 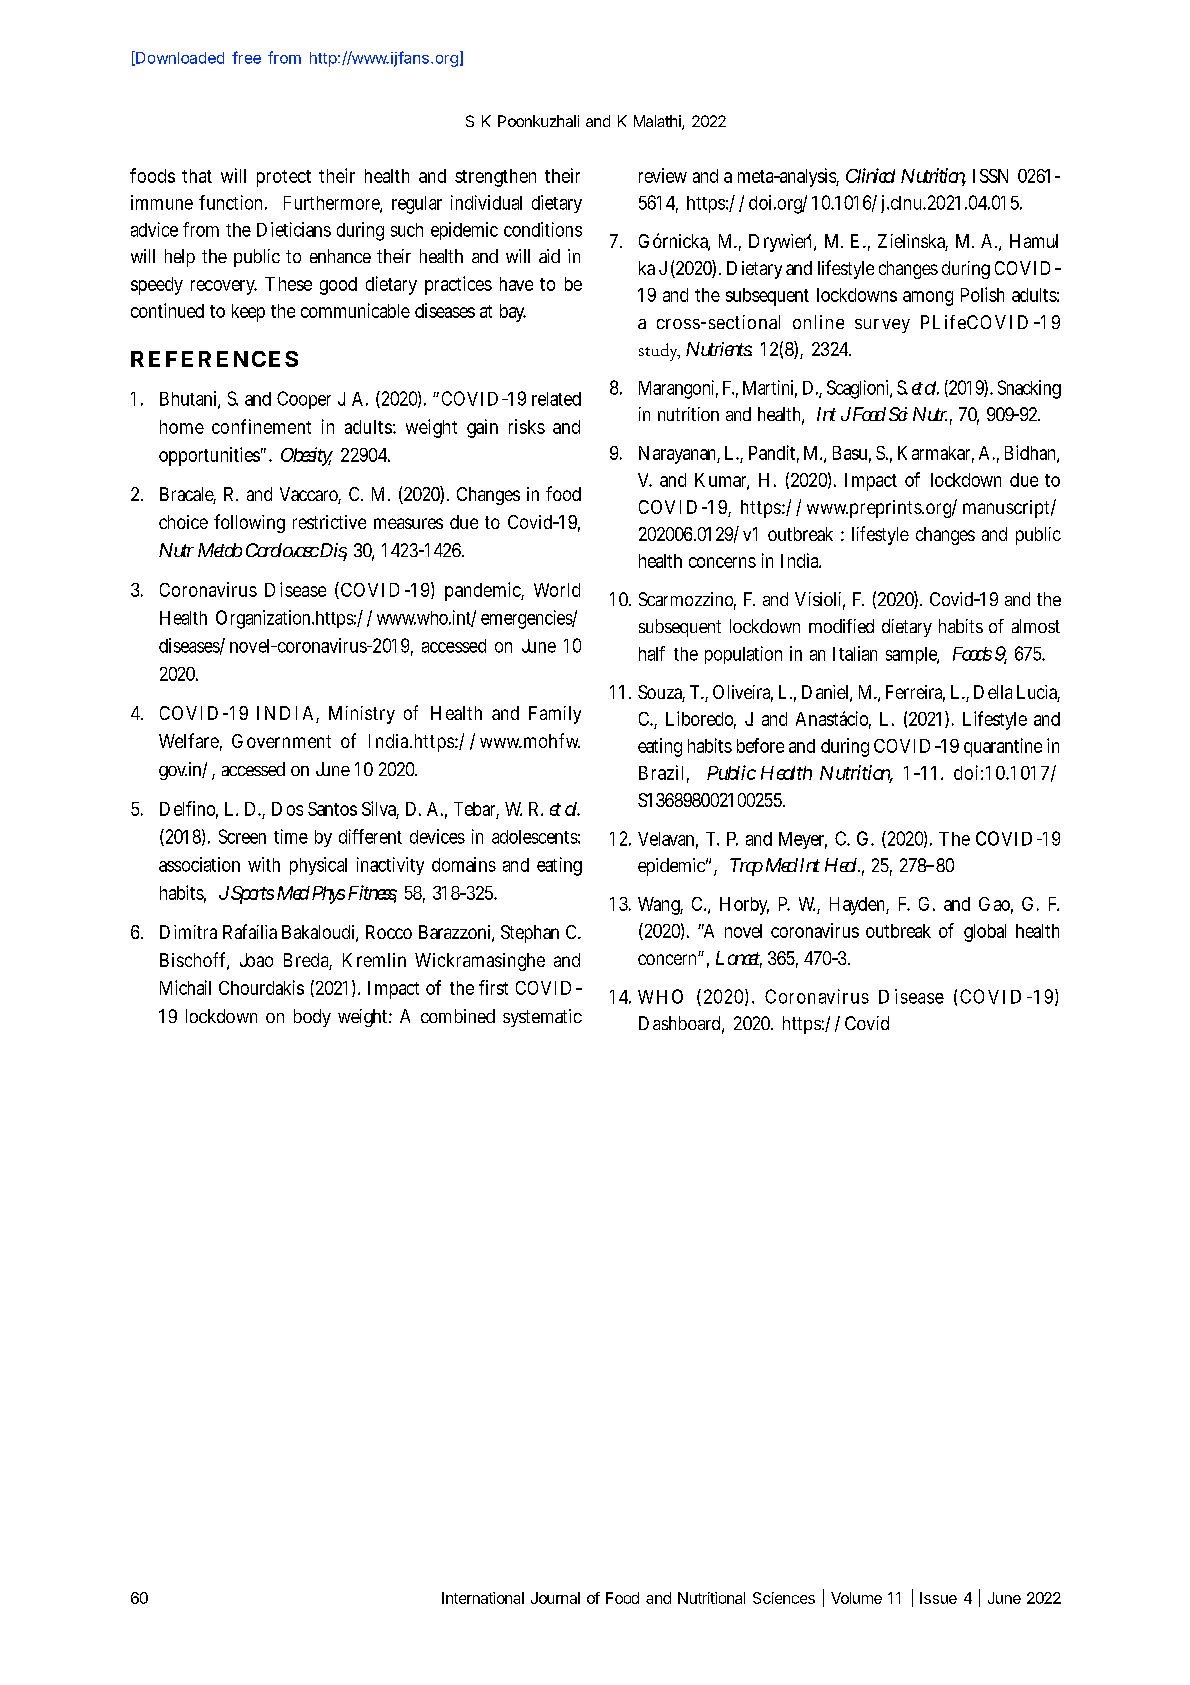 I want to click on free, so click(x=246, y=57).
